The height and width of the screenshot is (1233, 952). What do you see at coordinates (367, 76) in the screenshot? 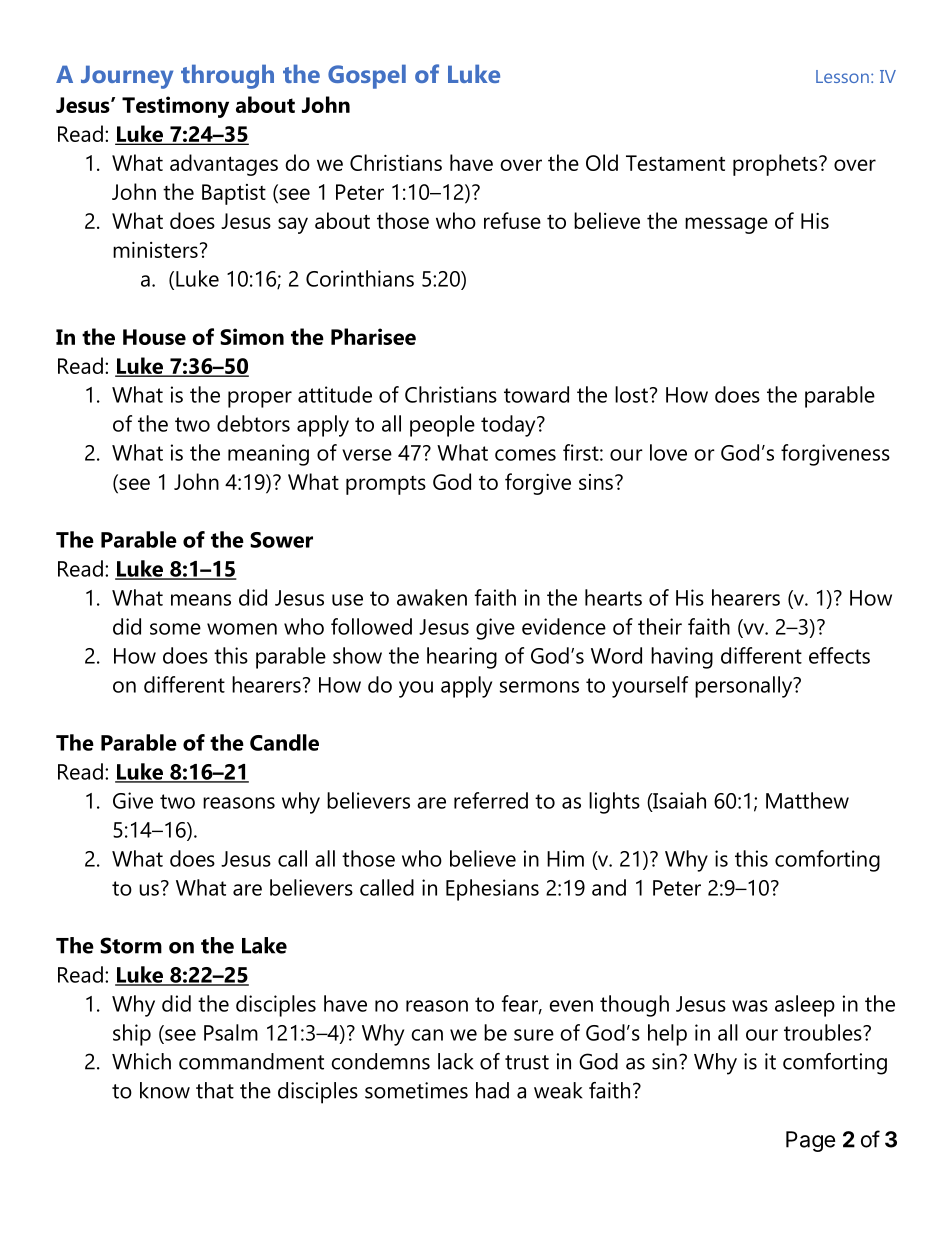
I see `Gospel` at bounding box center [367, 76].
